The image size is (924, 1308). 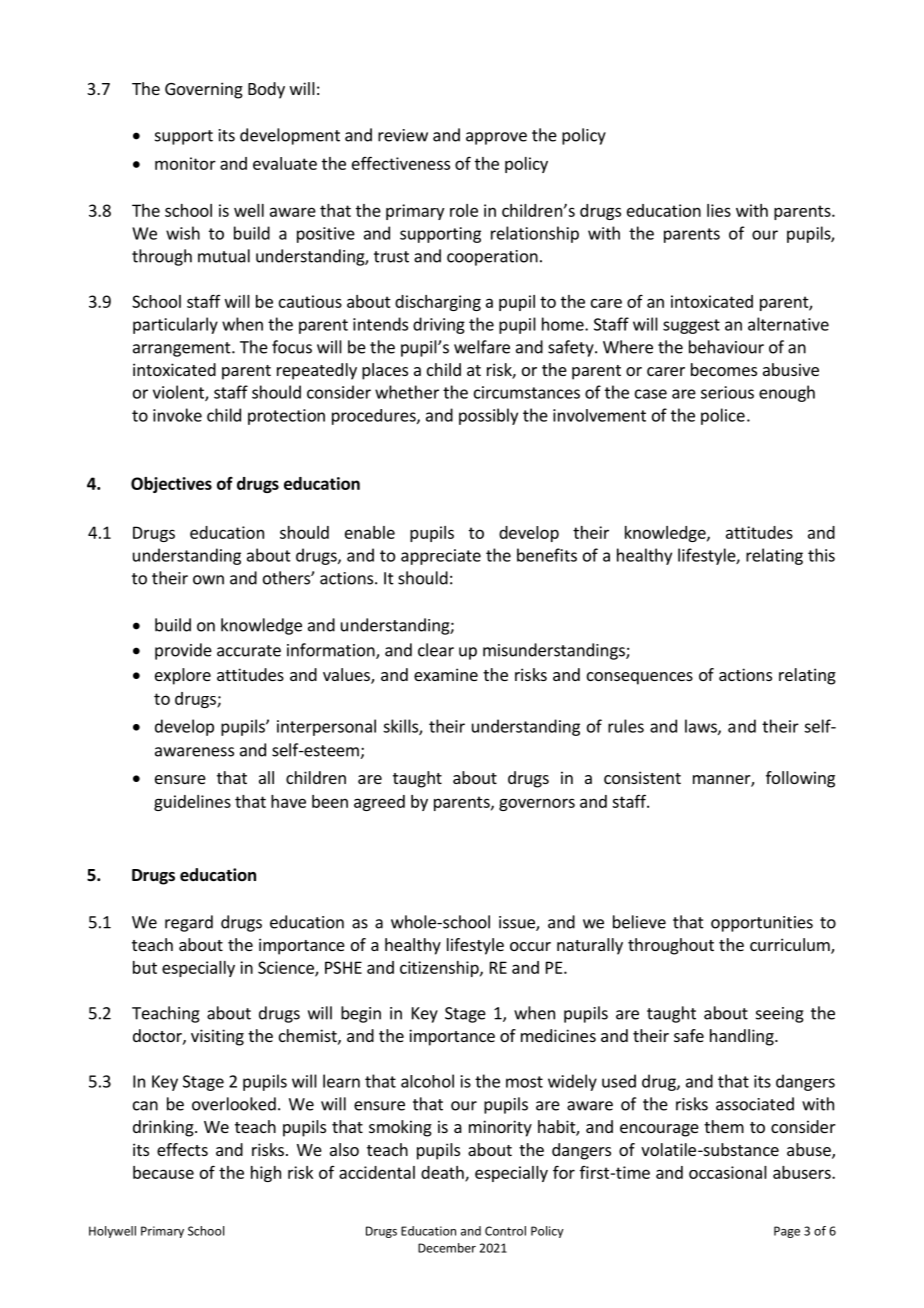 What do you see at coordinates (719, 210) in the screenshot?
I see `lies` at bounding box center [719, 210].
